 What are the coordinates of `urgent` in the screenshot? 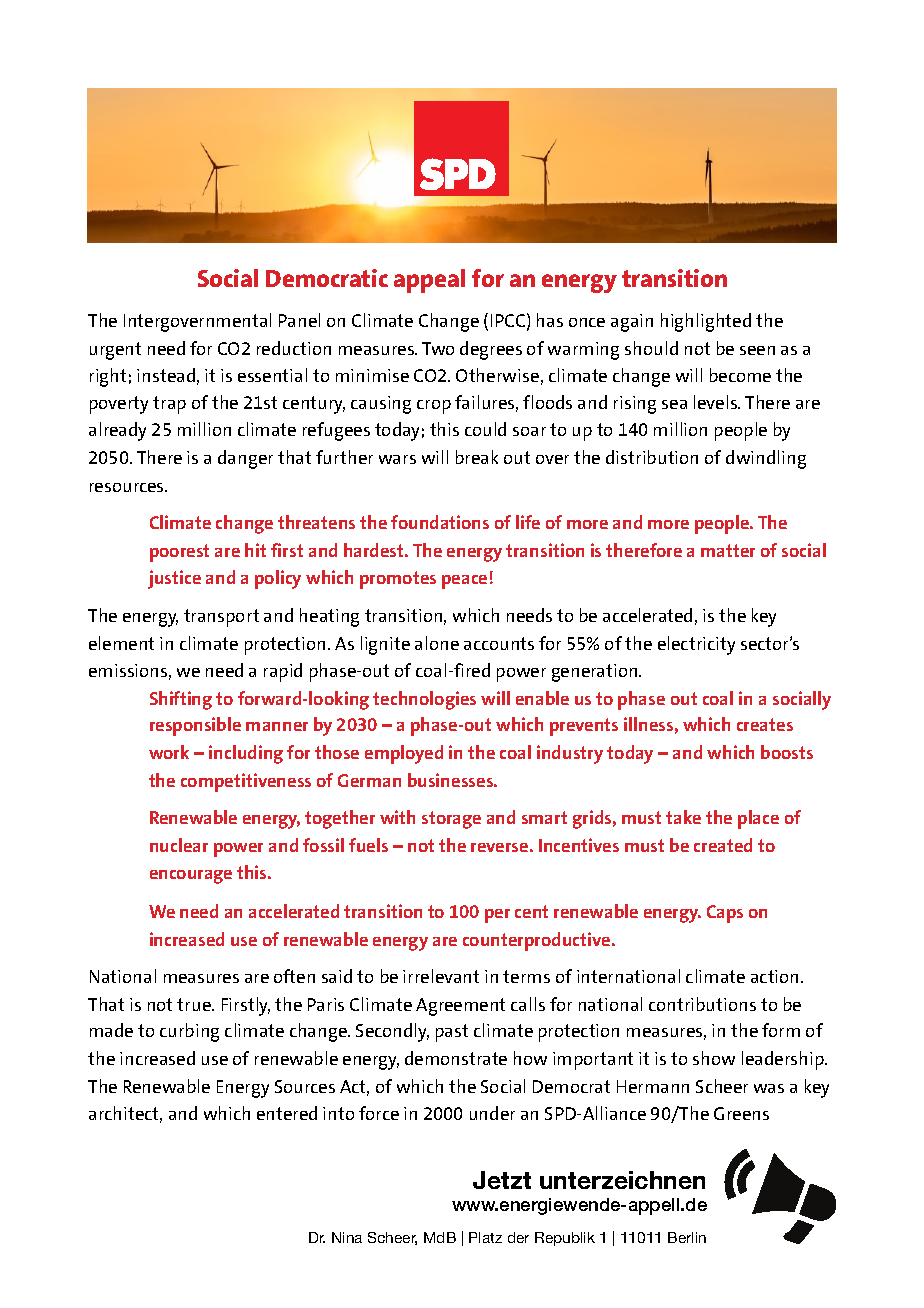 It's located at (115, 351).
